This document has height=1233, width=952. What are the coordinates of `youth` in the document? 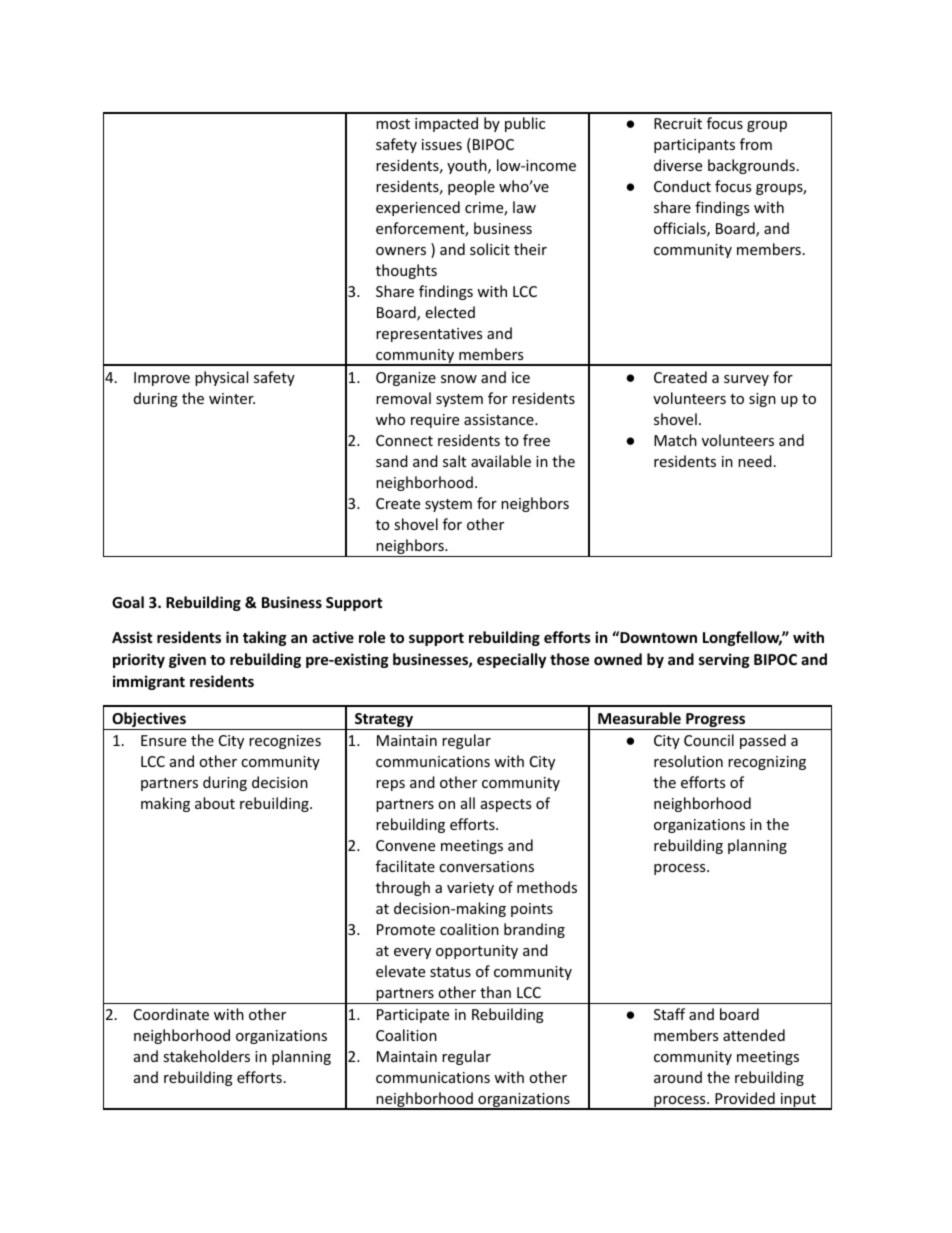 It's located at (468, 166).
